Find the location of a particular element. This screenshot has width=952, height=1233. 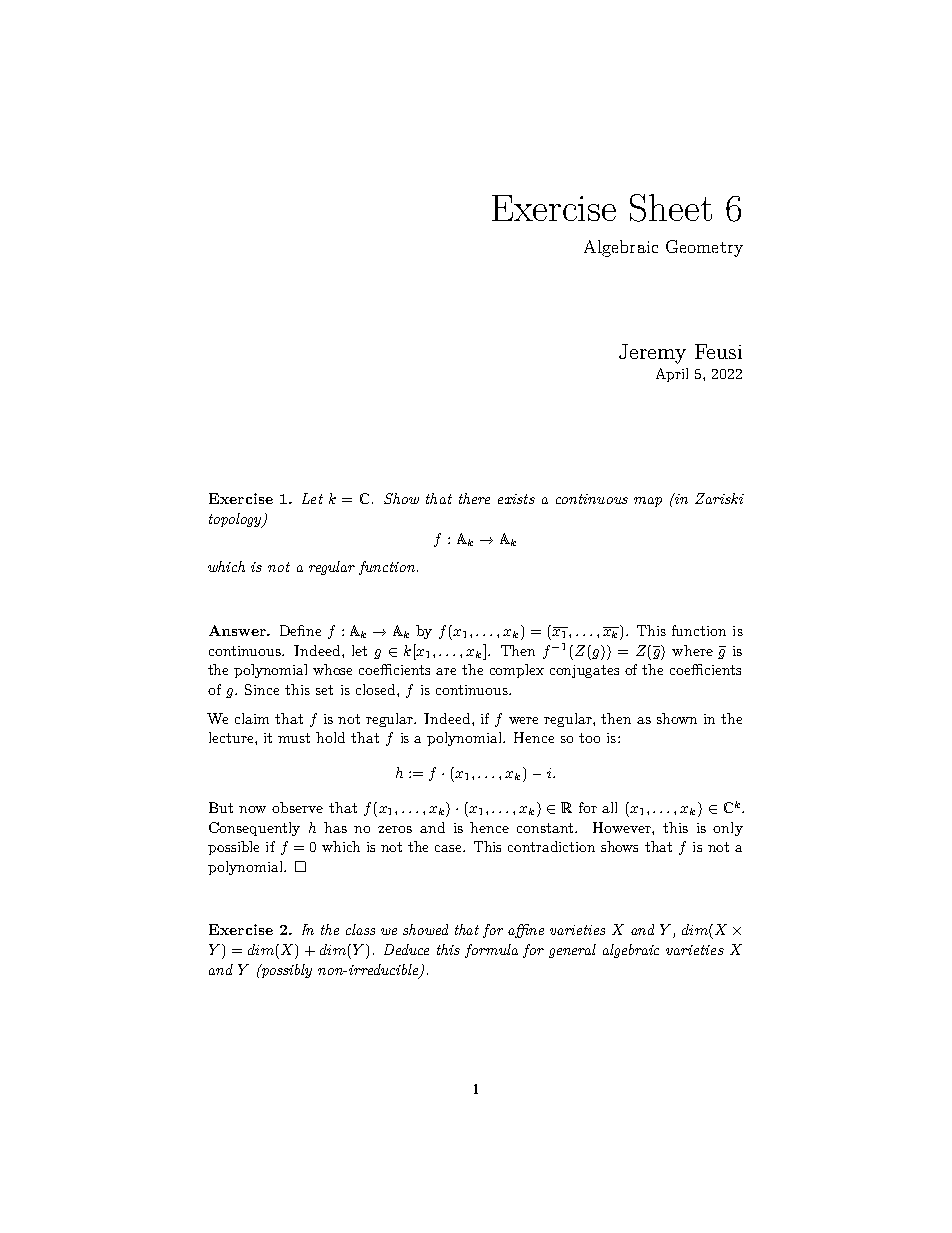

all is located at coordinates (609, 807).
